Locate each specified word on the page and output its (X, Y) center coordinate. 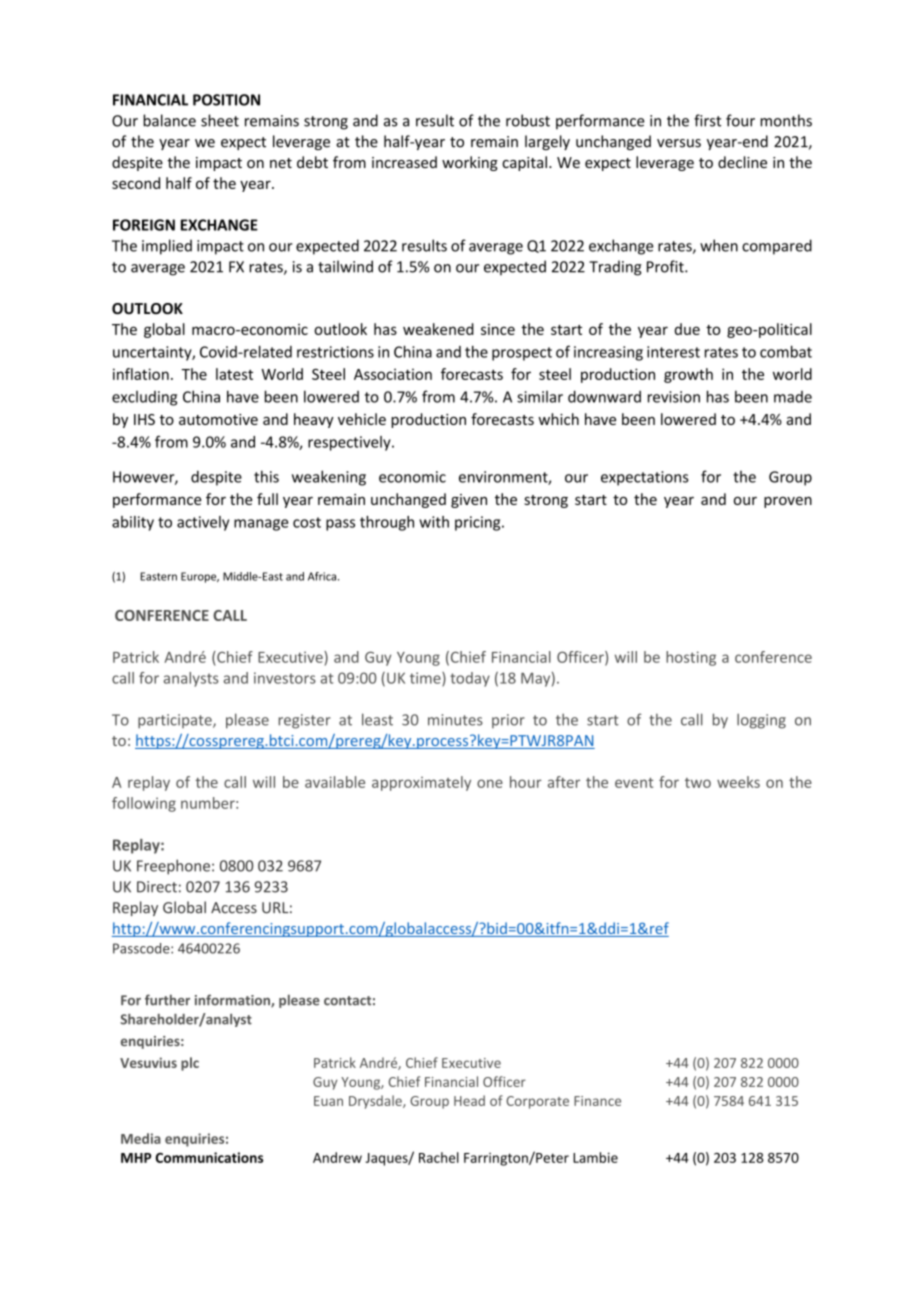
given (469, 501)
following (144, 804)
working (470, 163)
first (707, 120)
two (698, 783)
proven (788, 502)
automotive (218, 419)
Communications (209, 1157)
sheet (220, 120)
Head (469, 1100)
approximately (421, 783)
